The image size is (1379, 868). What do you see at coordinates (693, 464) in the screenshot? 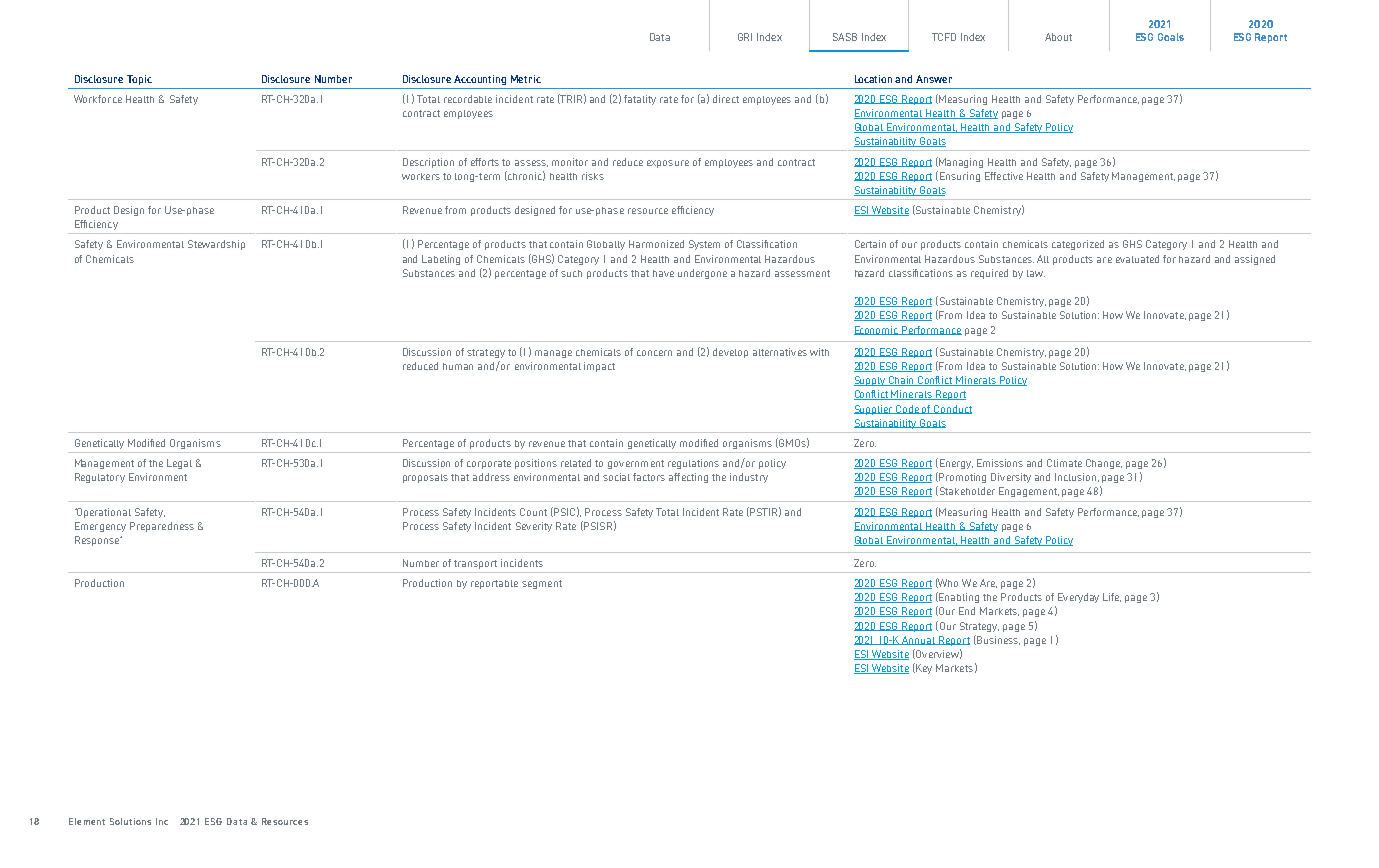
I see `regulations` at bounding box center [693, 464].
